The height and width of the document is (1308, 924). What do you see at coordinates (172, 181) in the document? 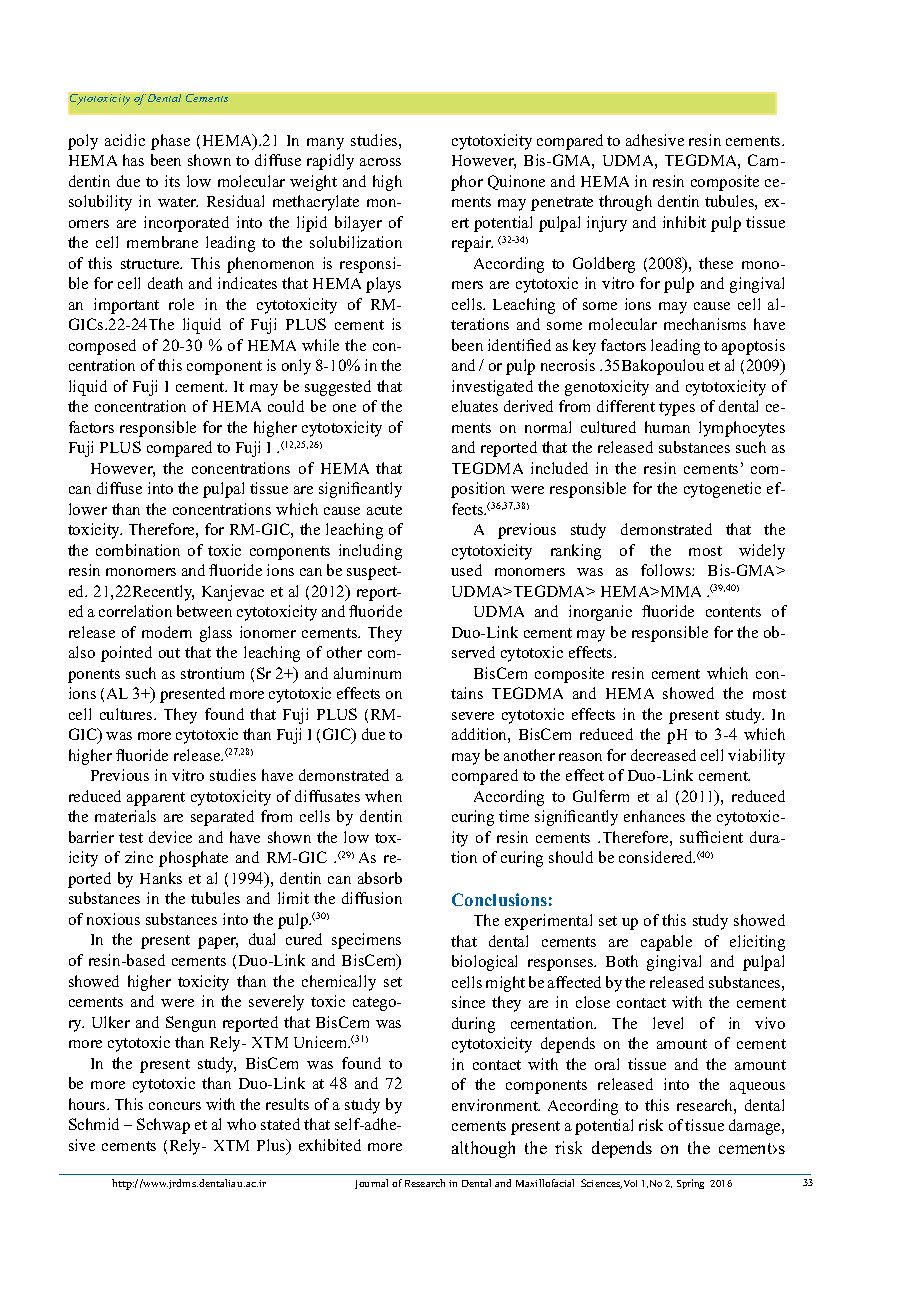
I see `its` at bounding box center [172, 181].
